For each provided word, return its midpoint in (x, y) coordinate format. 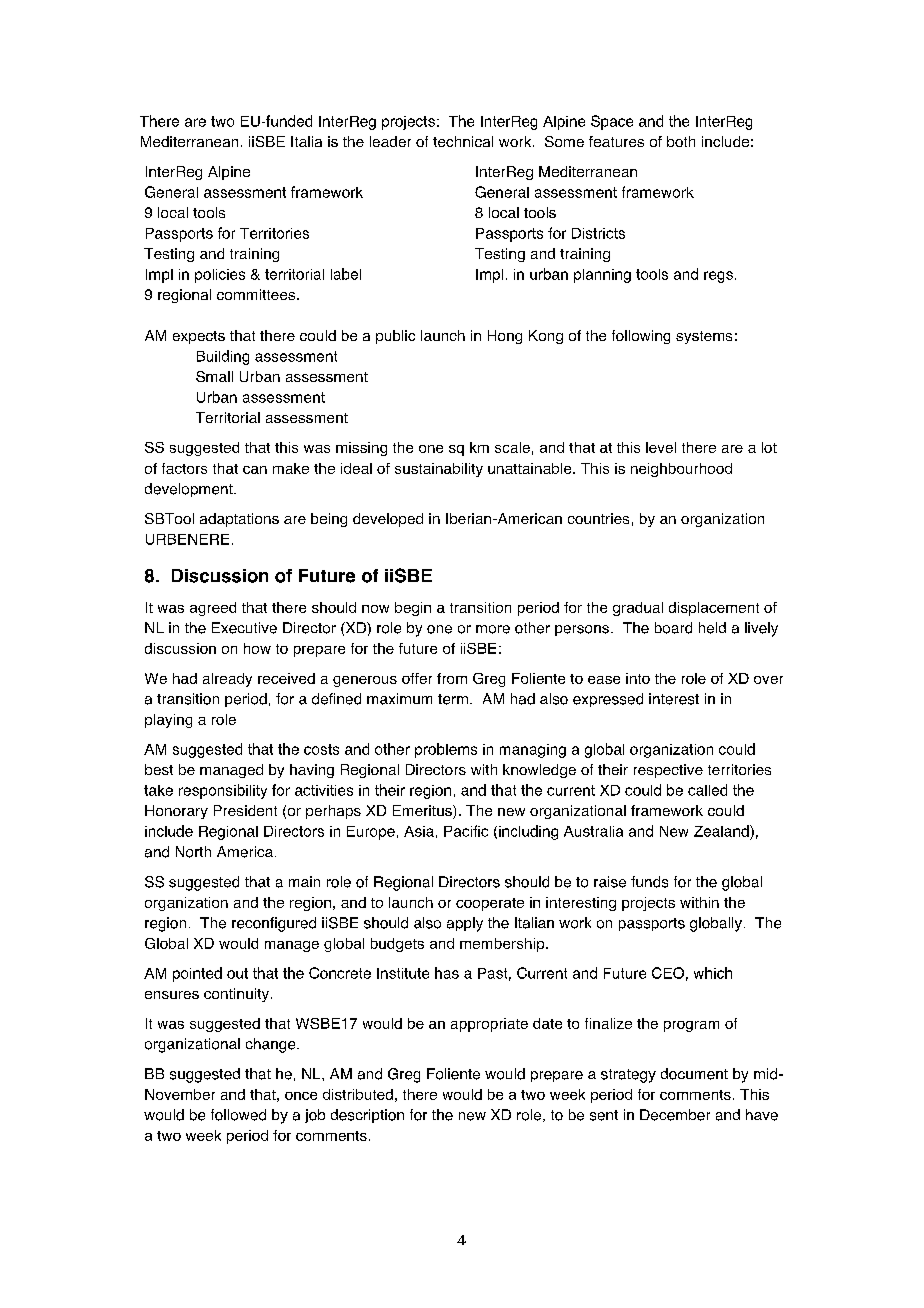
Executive (244, 628)
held (712, 628)
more (493, 629)
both (681, 141)
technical (463, 141)
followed (238, 1115)
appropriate (489, 1025)
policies (220, 276)
